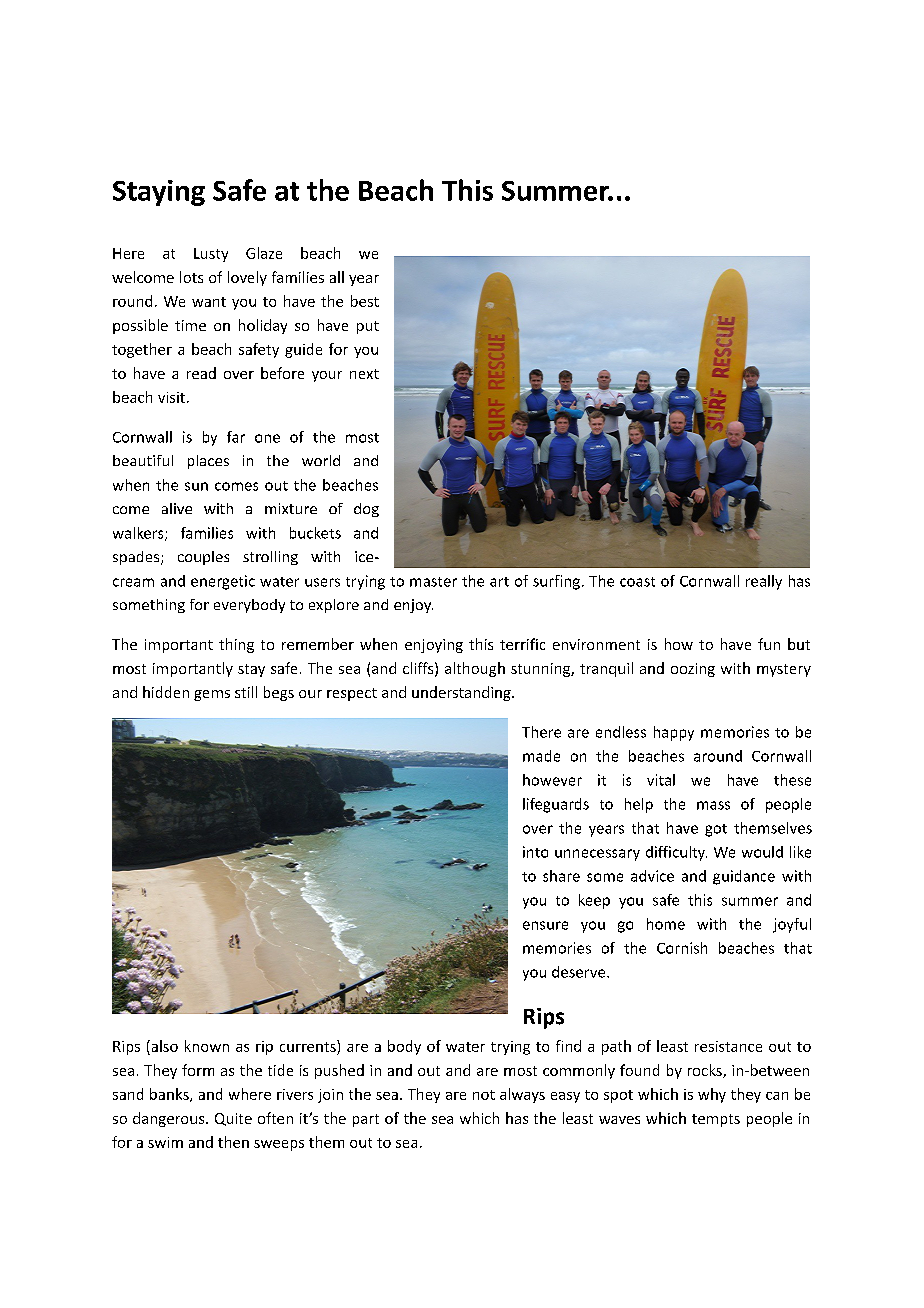 This screenshot has width=924, height=1308. Describe the element at coordinates (365, 301) in the screenshot. I see `best` at that location.
